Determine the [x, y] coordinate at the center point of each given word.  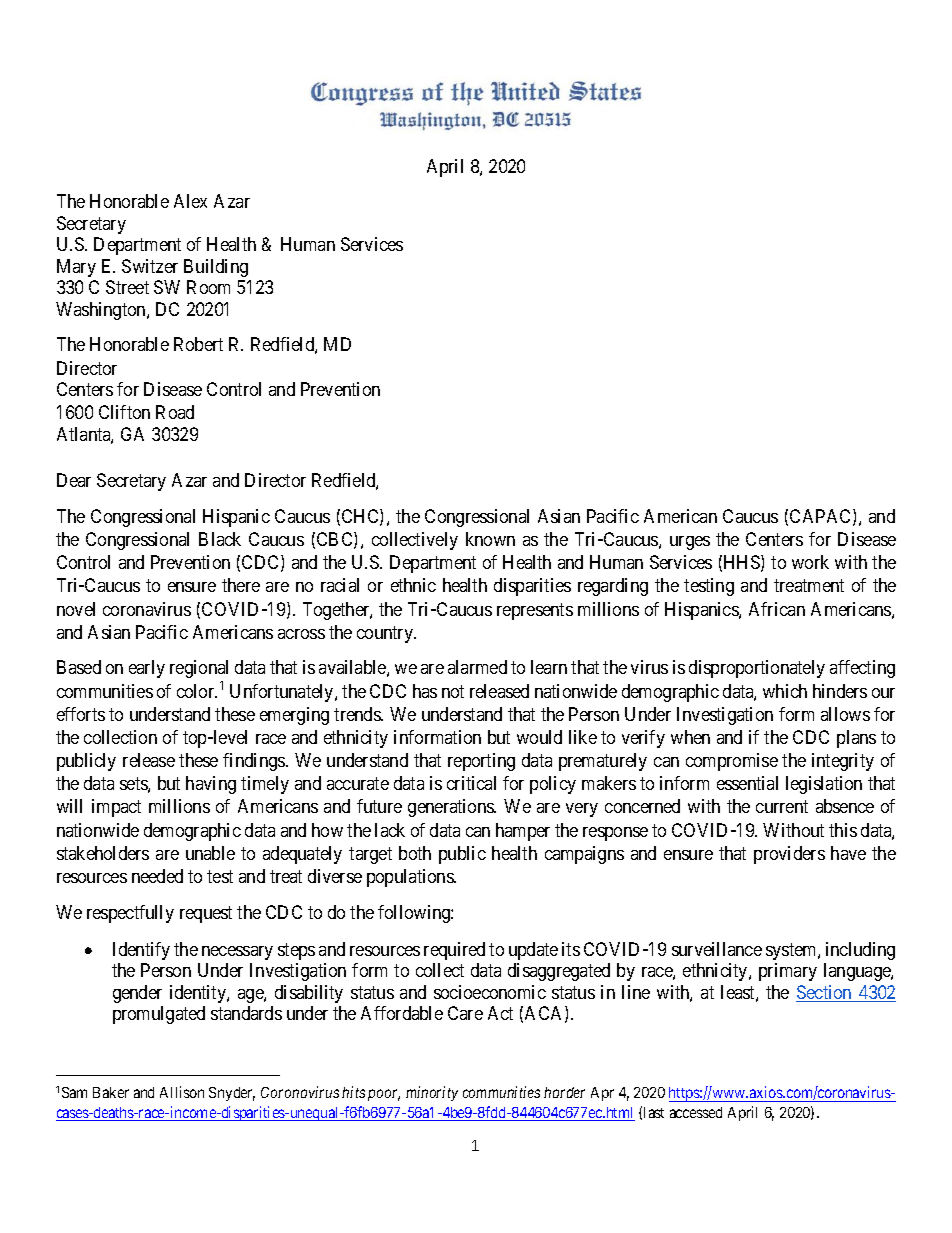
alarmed [477, 667]
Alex [190, 201]
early [147, 669]
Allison [182, 1092]
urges [690, 543]
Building [216, 268]
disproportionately [757, 669]
